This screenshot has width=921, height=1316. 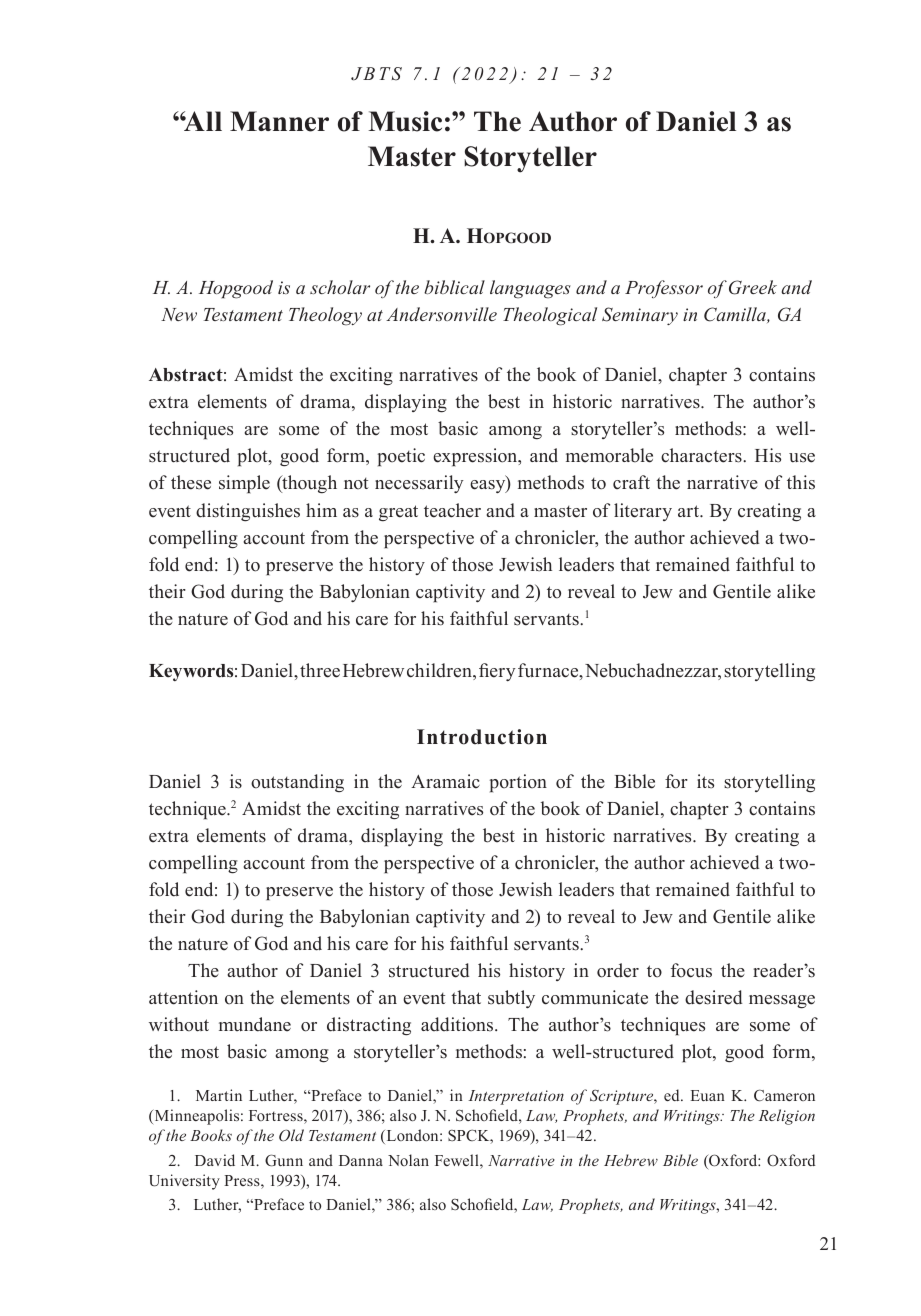 I want to click on its, so click(x=705, y=781).
